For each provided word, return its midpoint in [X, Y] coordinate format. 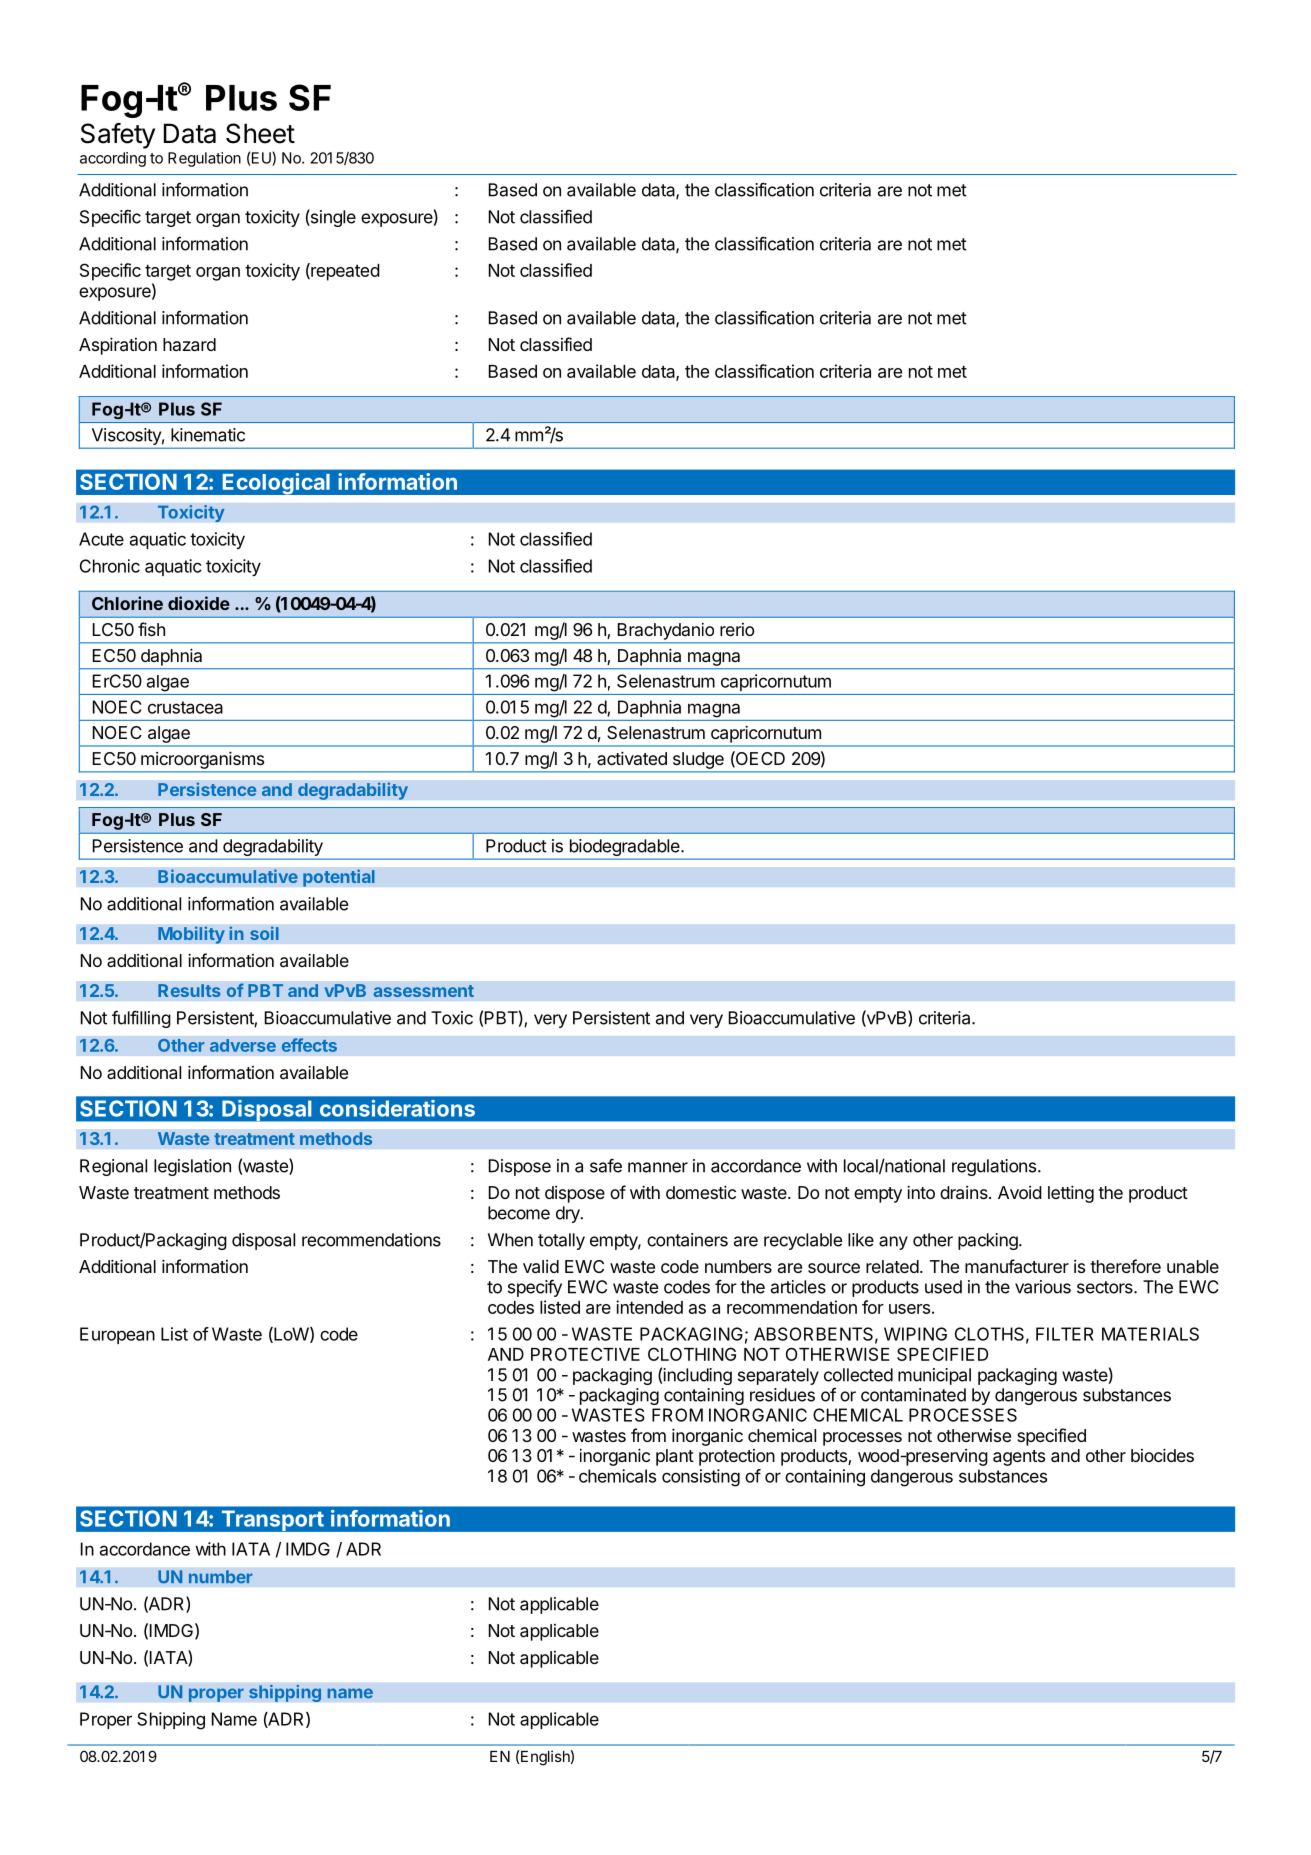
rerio [737, 629]
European [117, 1335]
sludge [698, 760]
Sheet [260, 133]
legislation [192, 1167]
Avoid [1020, 1192]
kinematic [208, 435]
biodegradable [624, 849]
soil [264, 933]
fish [151, 629]
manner [658, 1167]
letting [1071, 1194]
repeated [344, 272]
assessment [423, 991]
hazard [189, 344]
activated [632, 758]
